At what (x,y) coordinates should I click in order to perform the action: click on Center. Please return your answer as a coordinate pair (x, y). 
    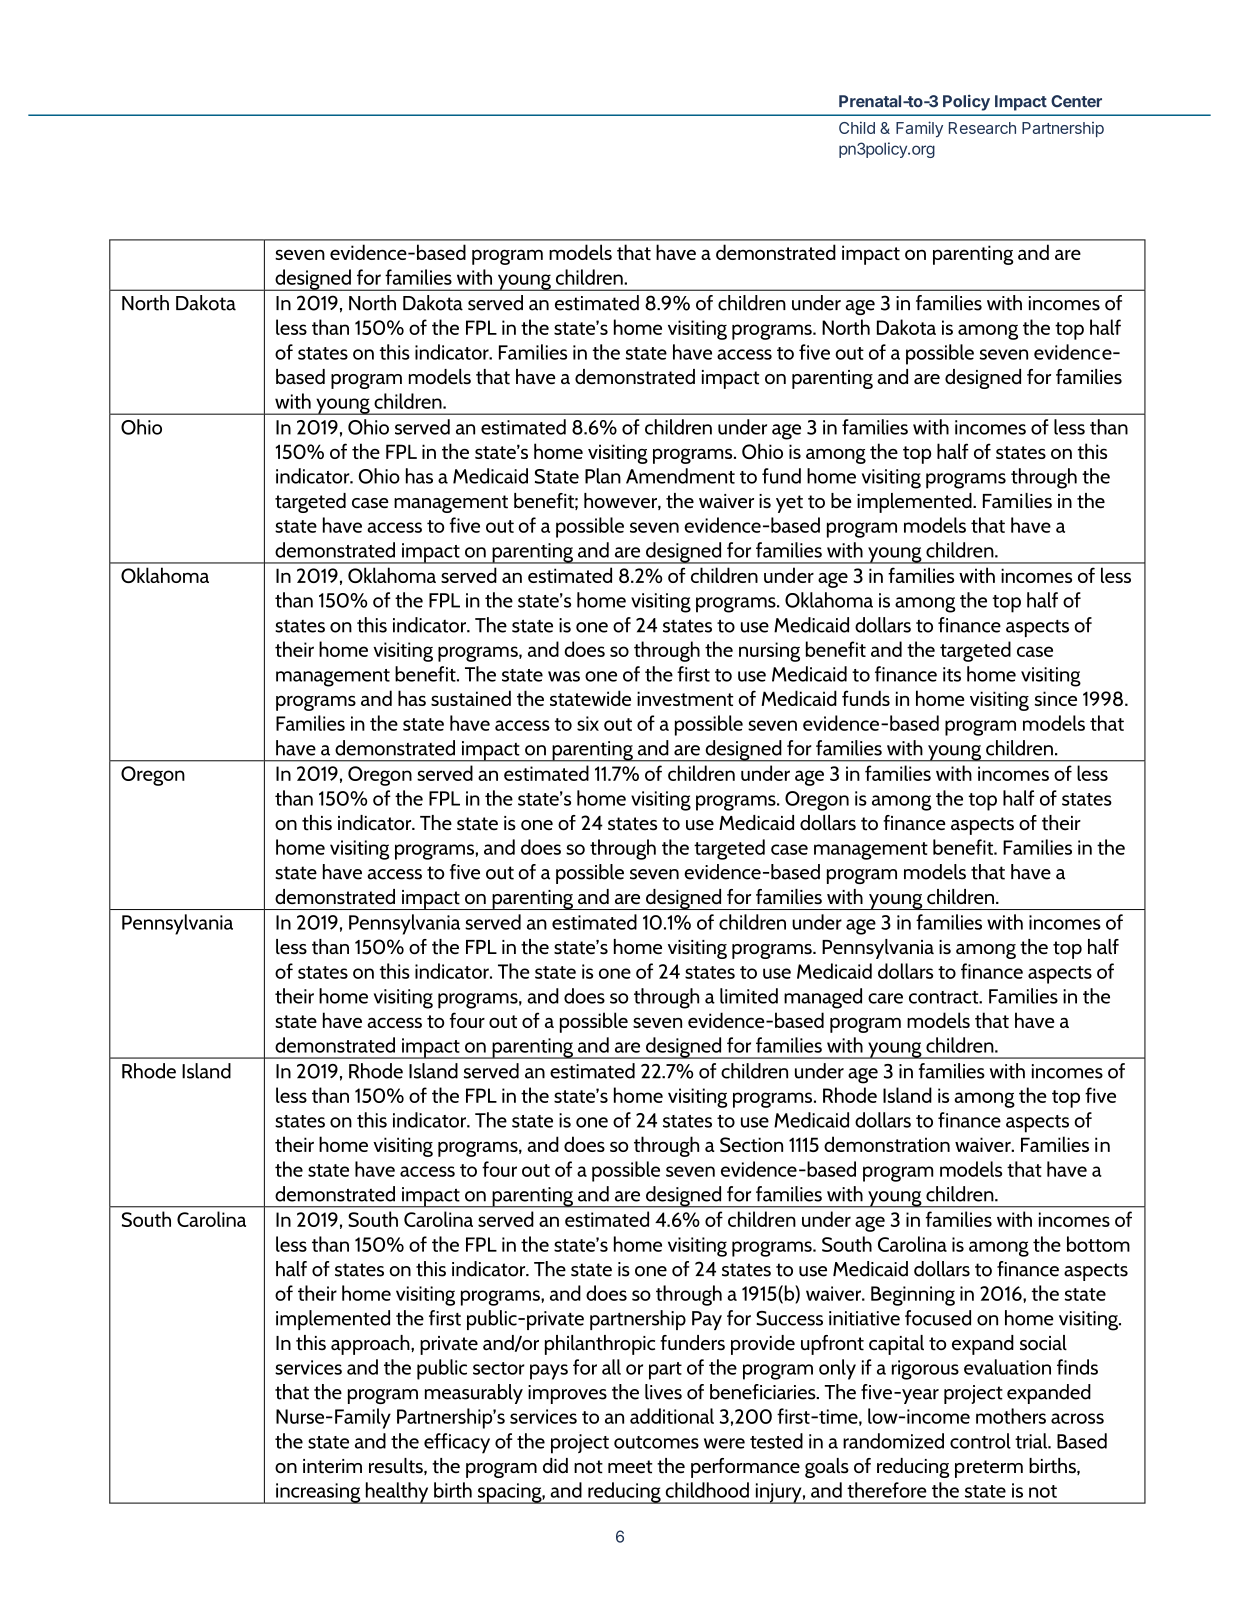
    Looking at the image, I should click on (1076, 101).
